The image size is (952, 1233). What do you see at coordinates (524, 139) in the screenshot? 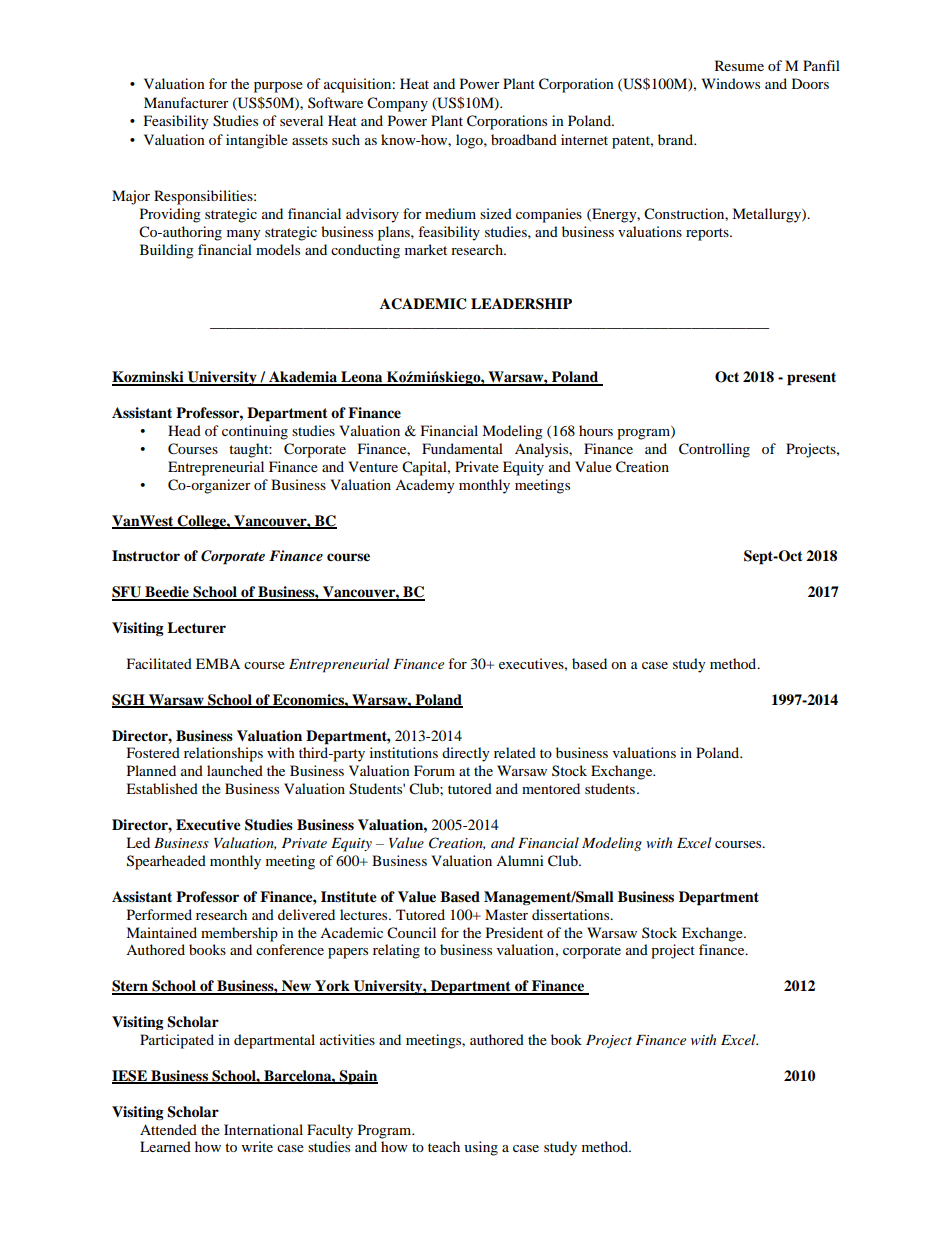
I see `broadband` at bounding box center [524, 139].
